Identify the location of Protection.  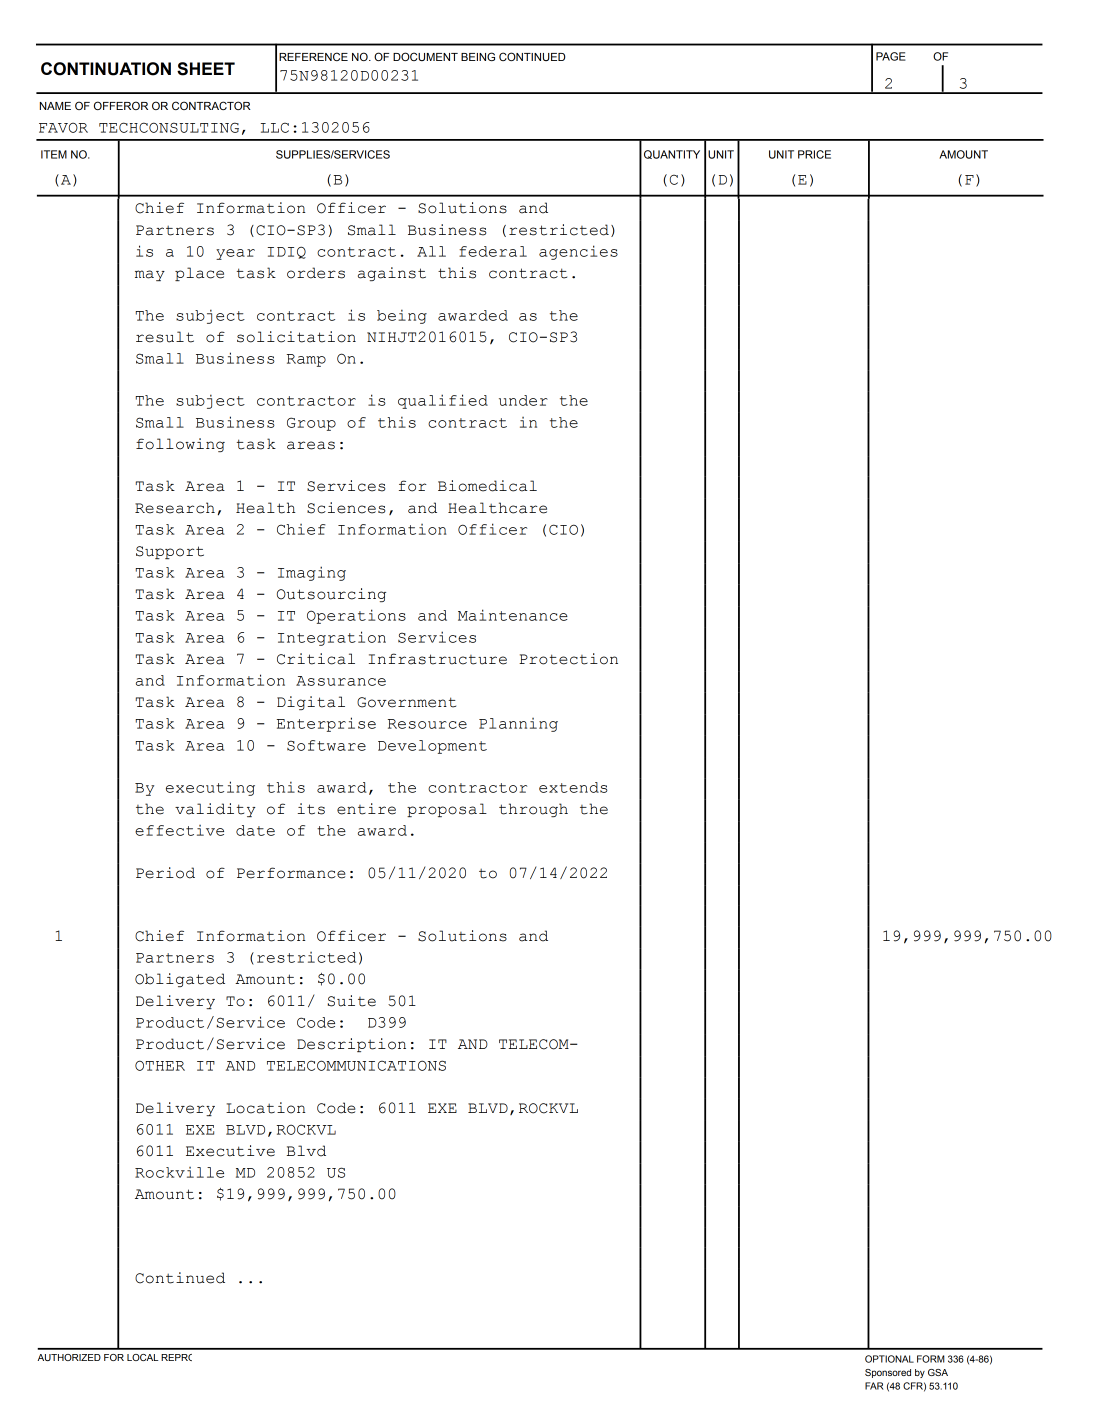
(568, 659).
